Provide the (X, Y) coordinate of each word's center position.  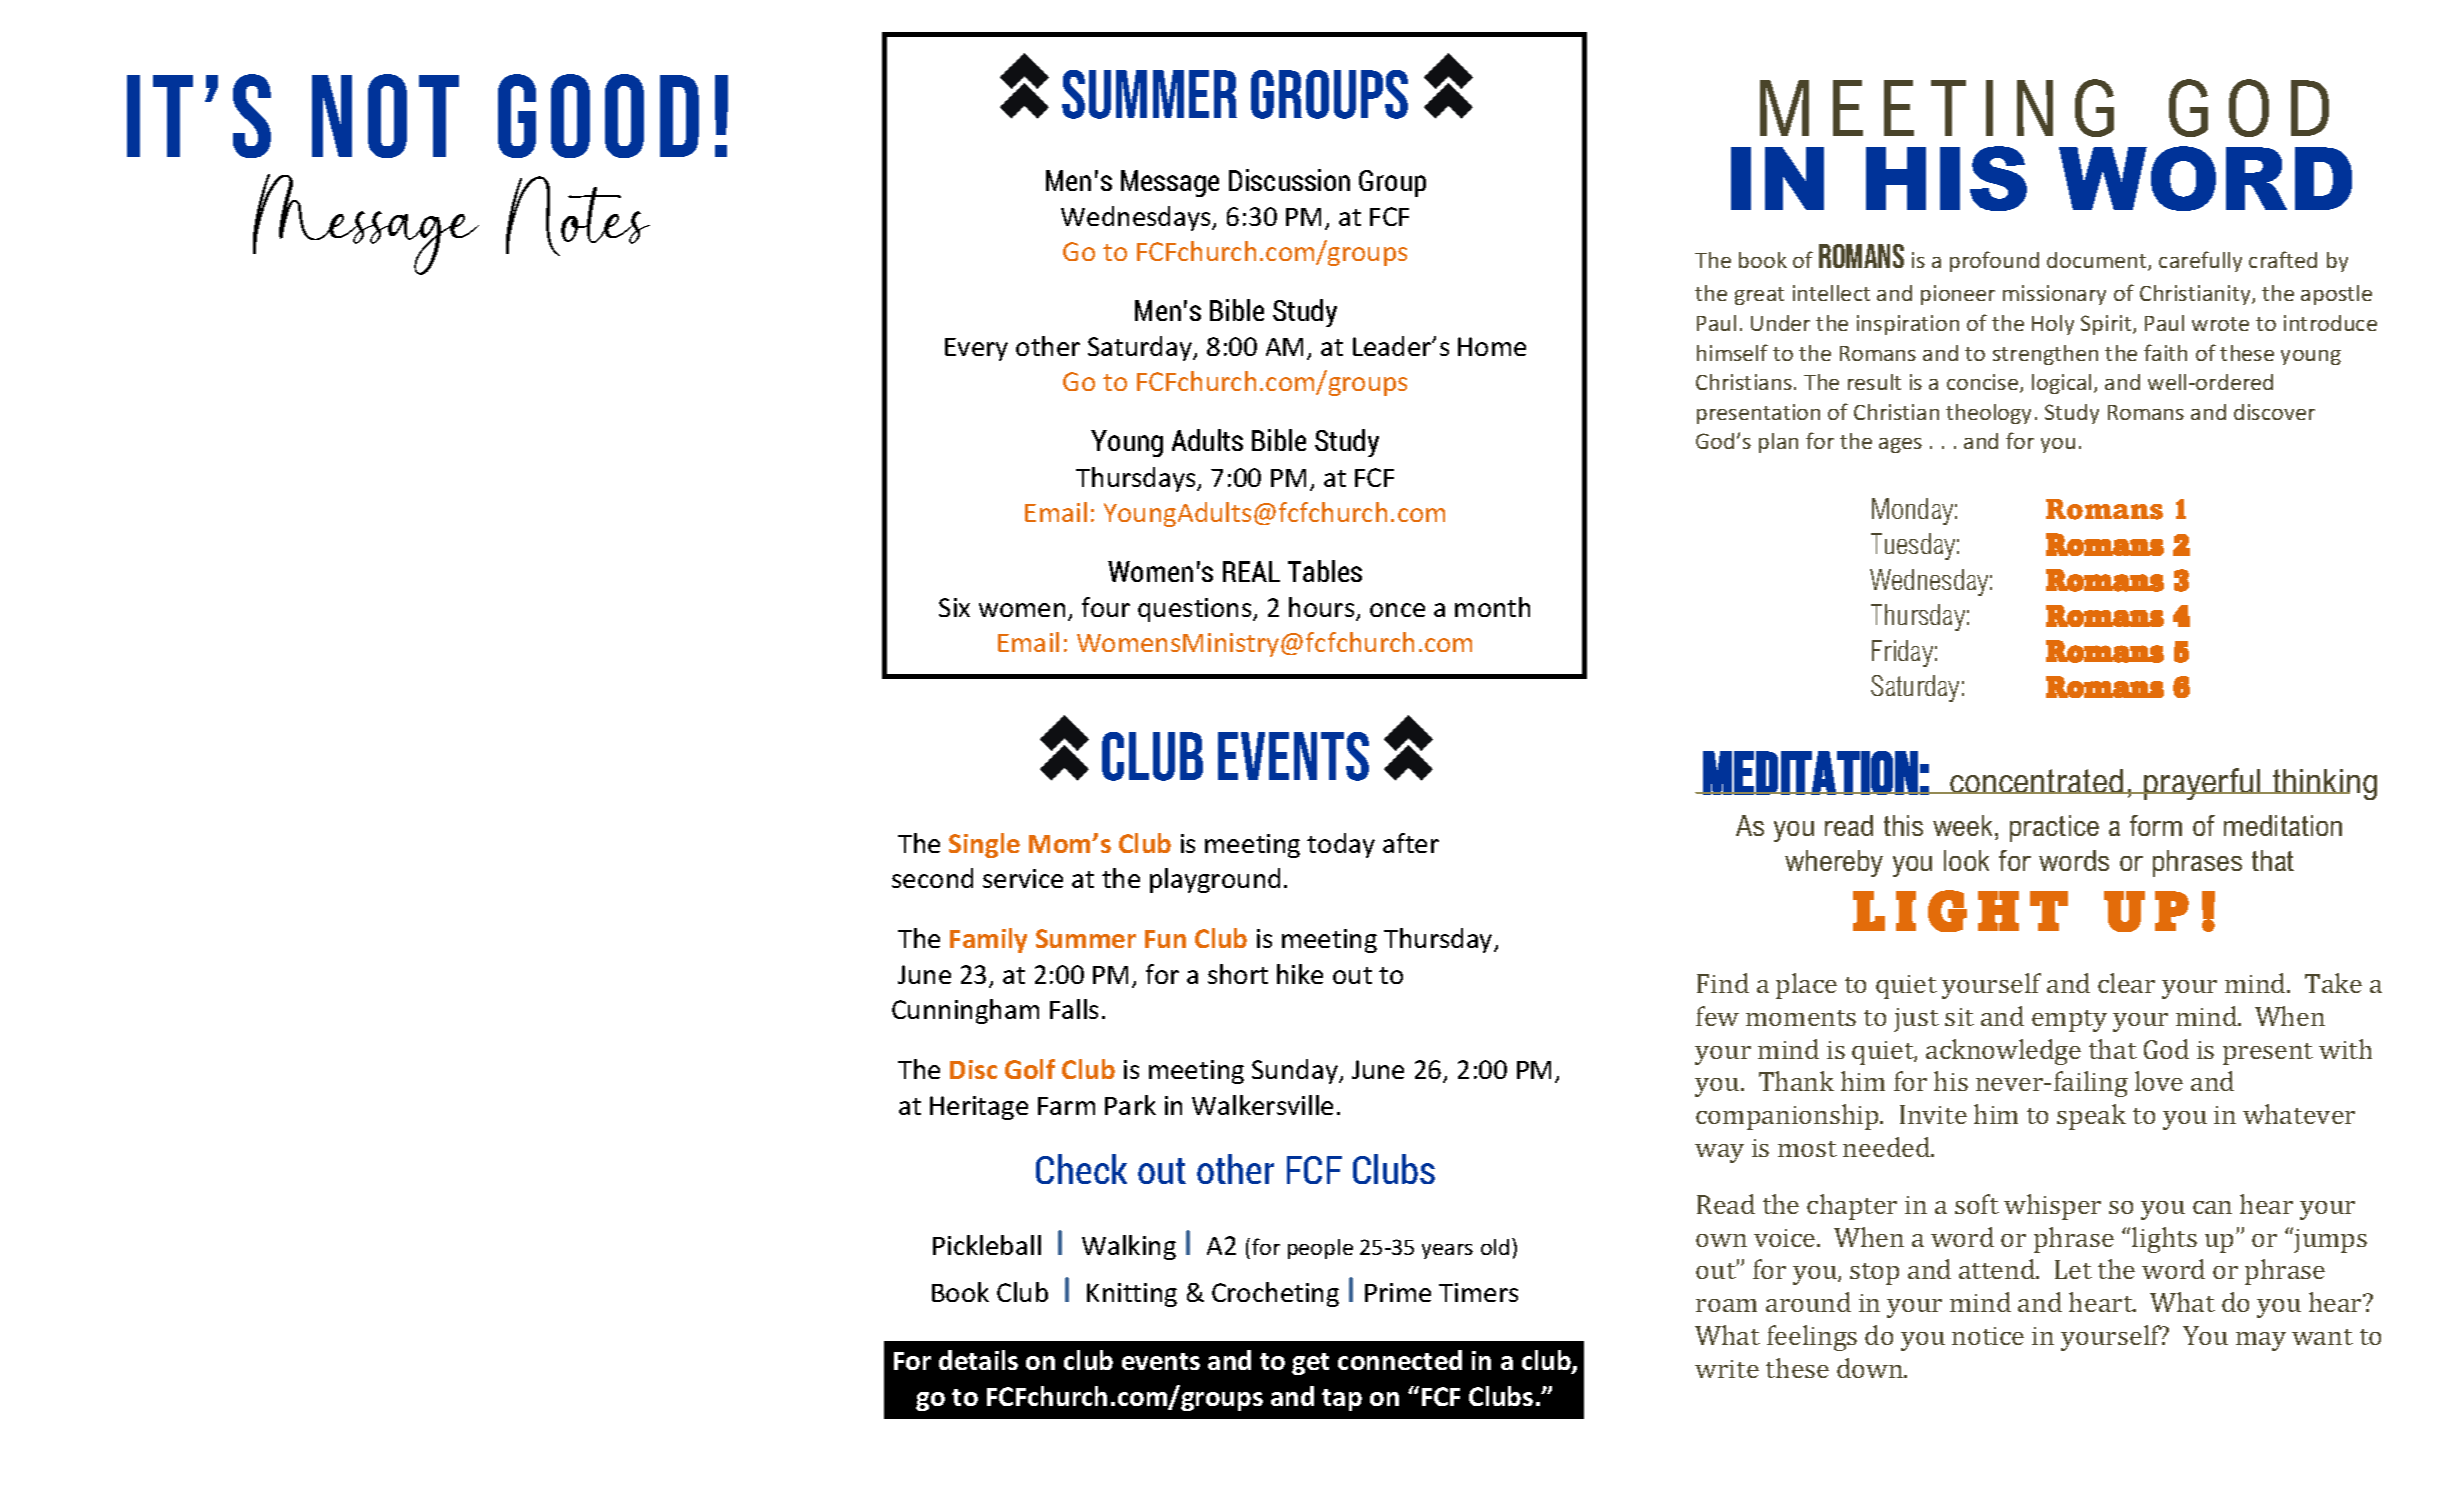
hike (1300, 974)
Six (954, 607)
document (2098, 261)
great (1759, 296)
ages (1900, 445)
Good (598, 116)
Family (988, 940)
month (1492, 607)
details (978, 1360)
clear (2126, 983)
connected (1400, 1360)
